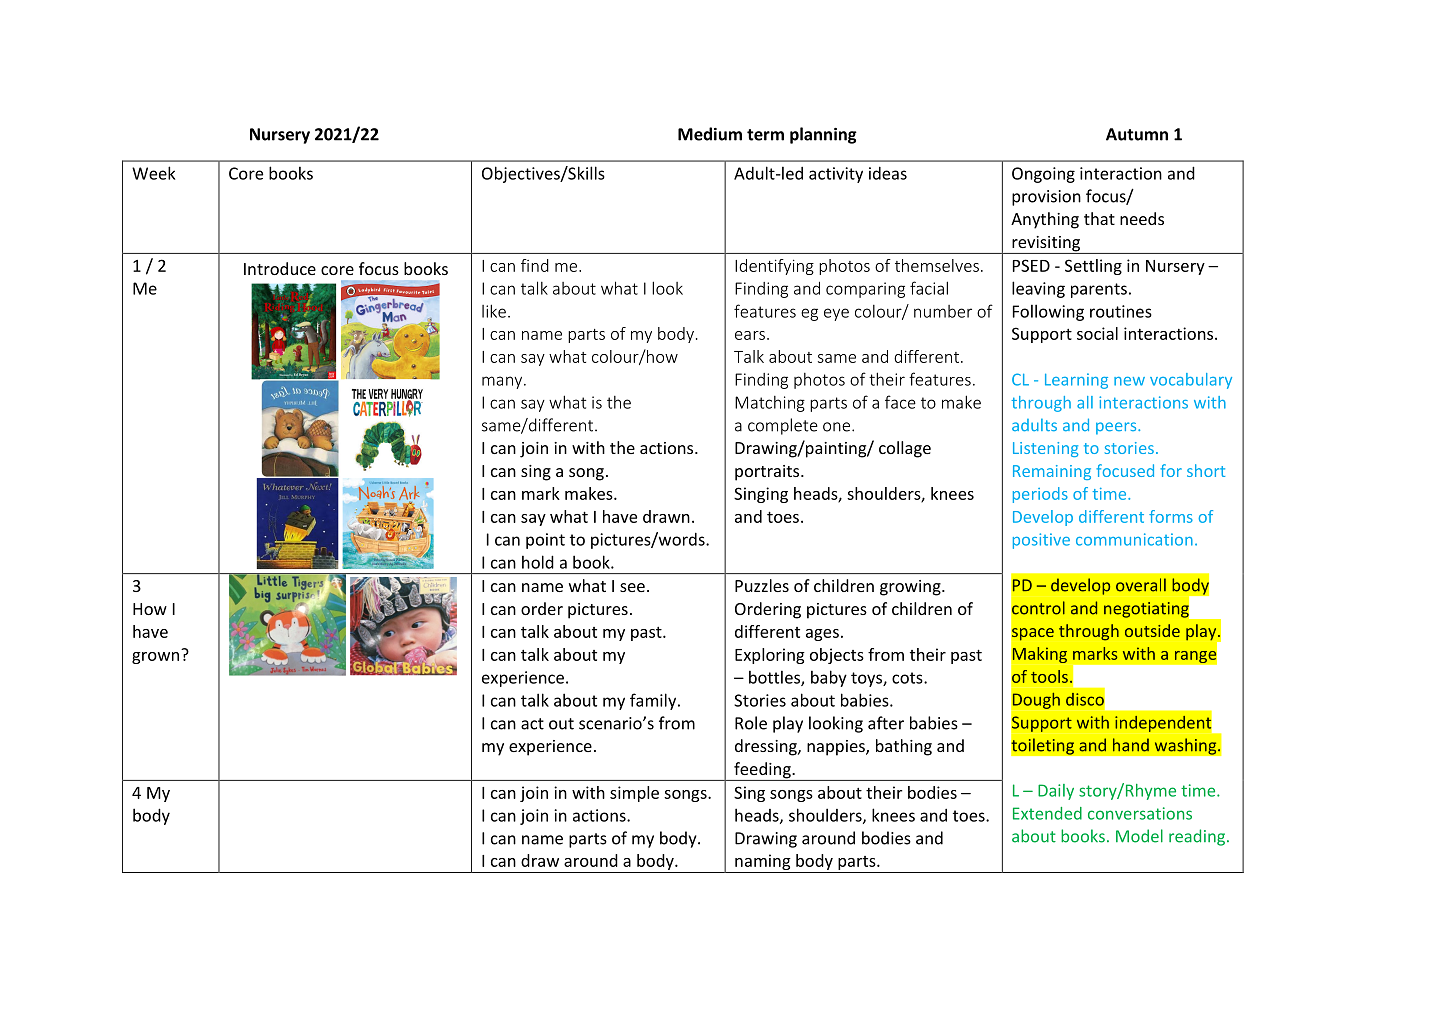  Describe the element at coordinates (545, 541) in the page. I see `point` at that location.
